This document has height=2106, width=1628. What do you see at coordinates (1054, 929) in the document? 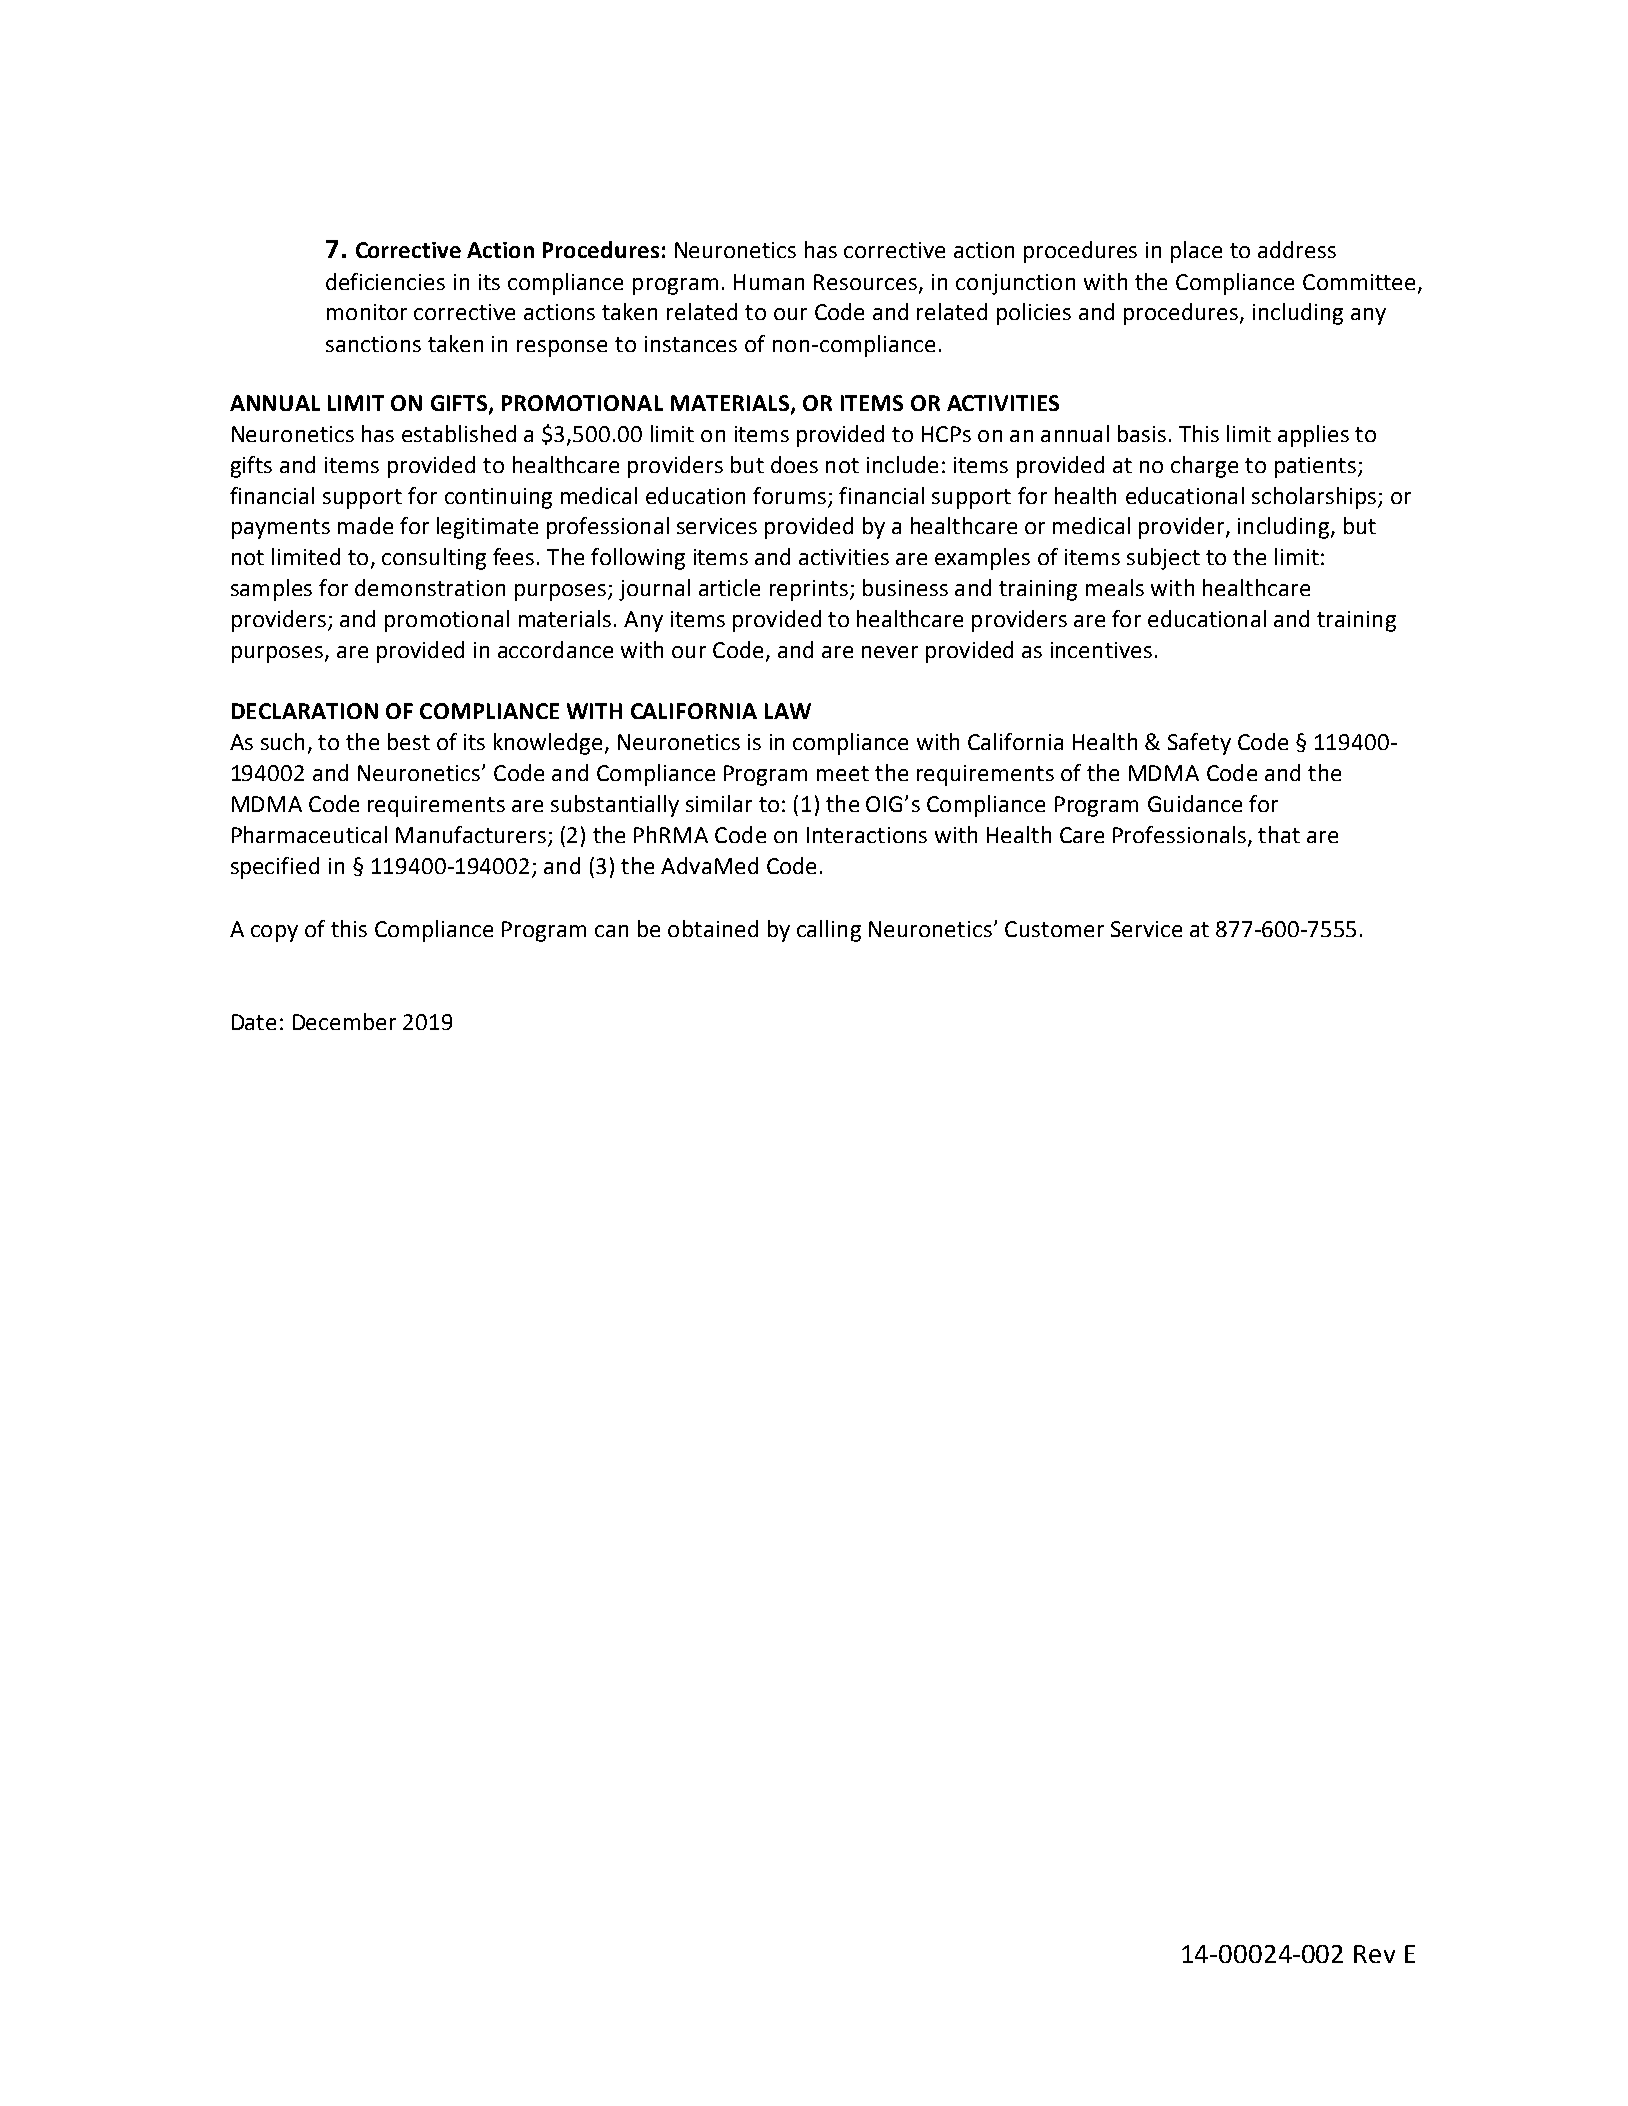
I see `Customer` at bounding box center [1054, 929].
